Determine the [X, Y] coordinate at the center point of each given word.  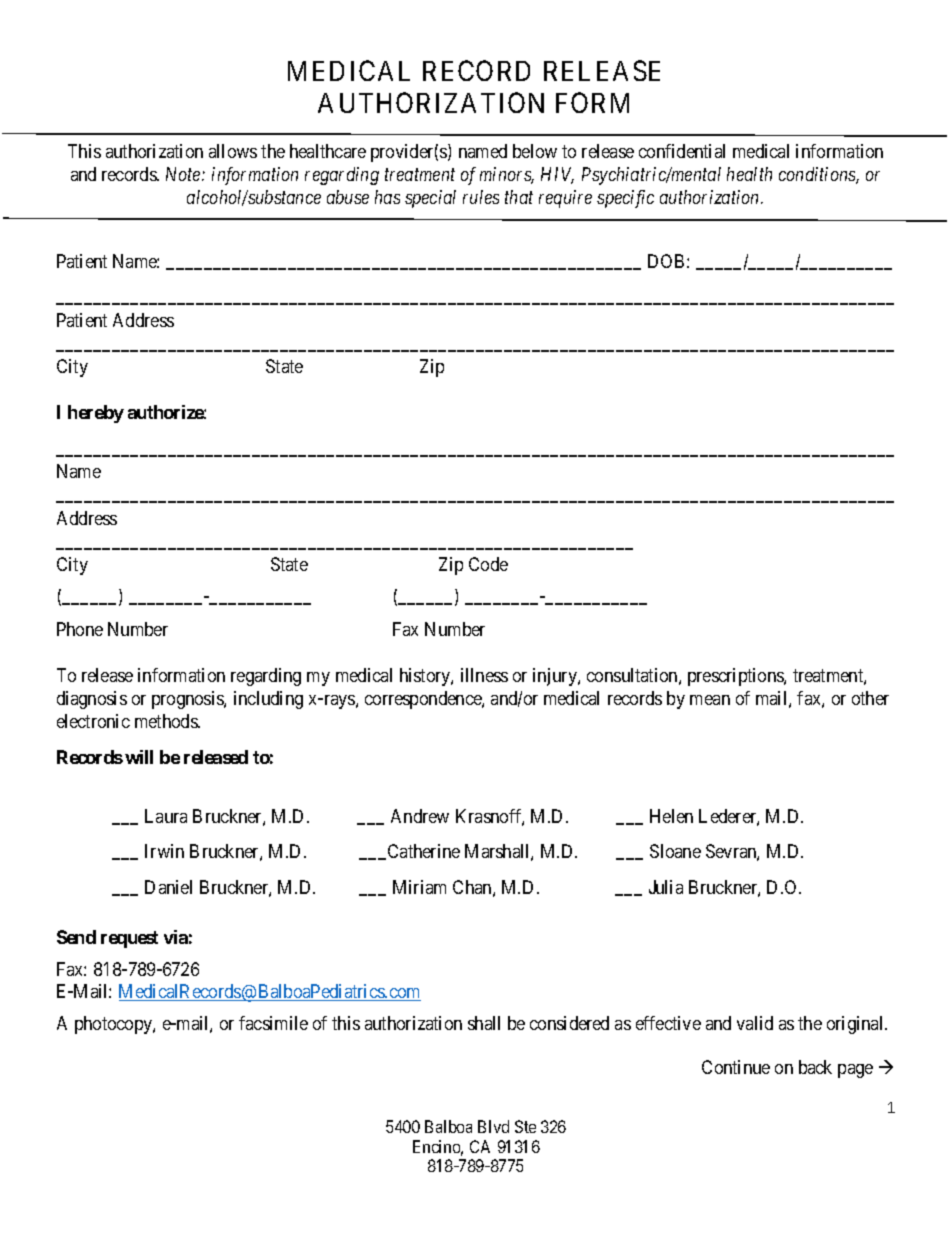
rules [481, 197]
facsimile [273, 1023]
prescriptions [736, 677]
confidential [682, 151]
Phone [80, 629]
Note [184, 174]
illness [484, 675]
